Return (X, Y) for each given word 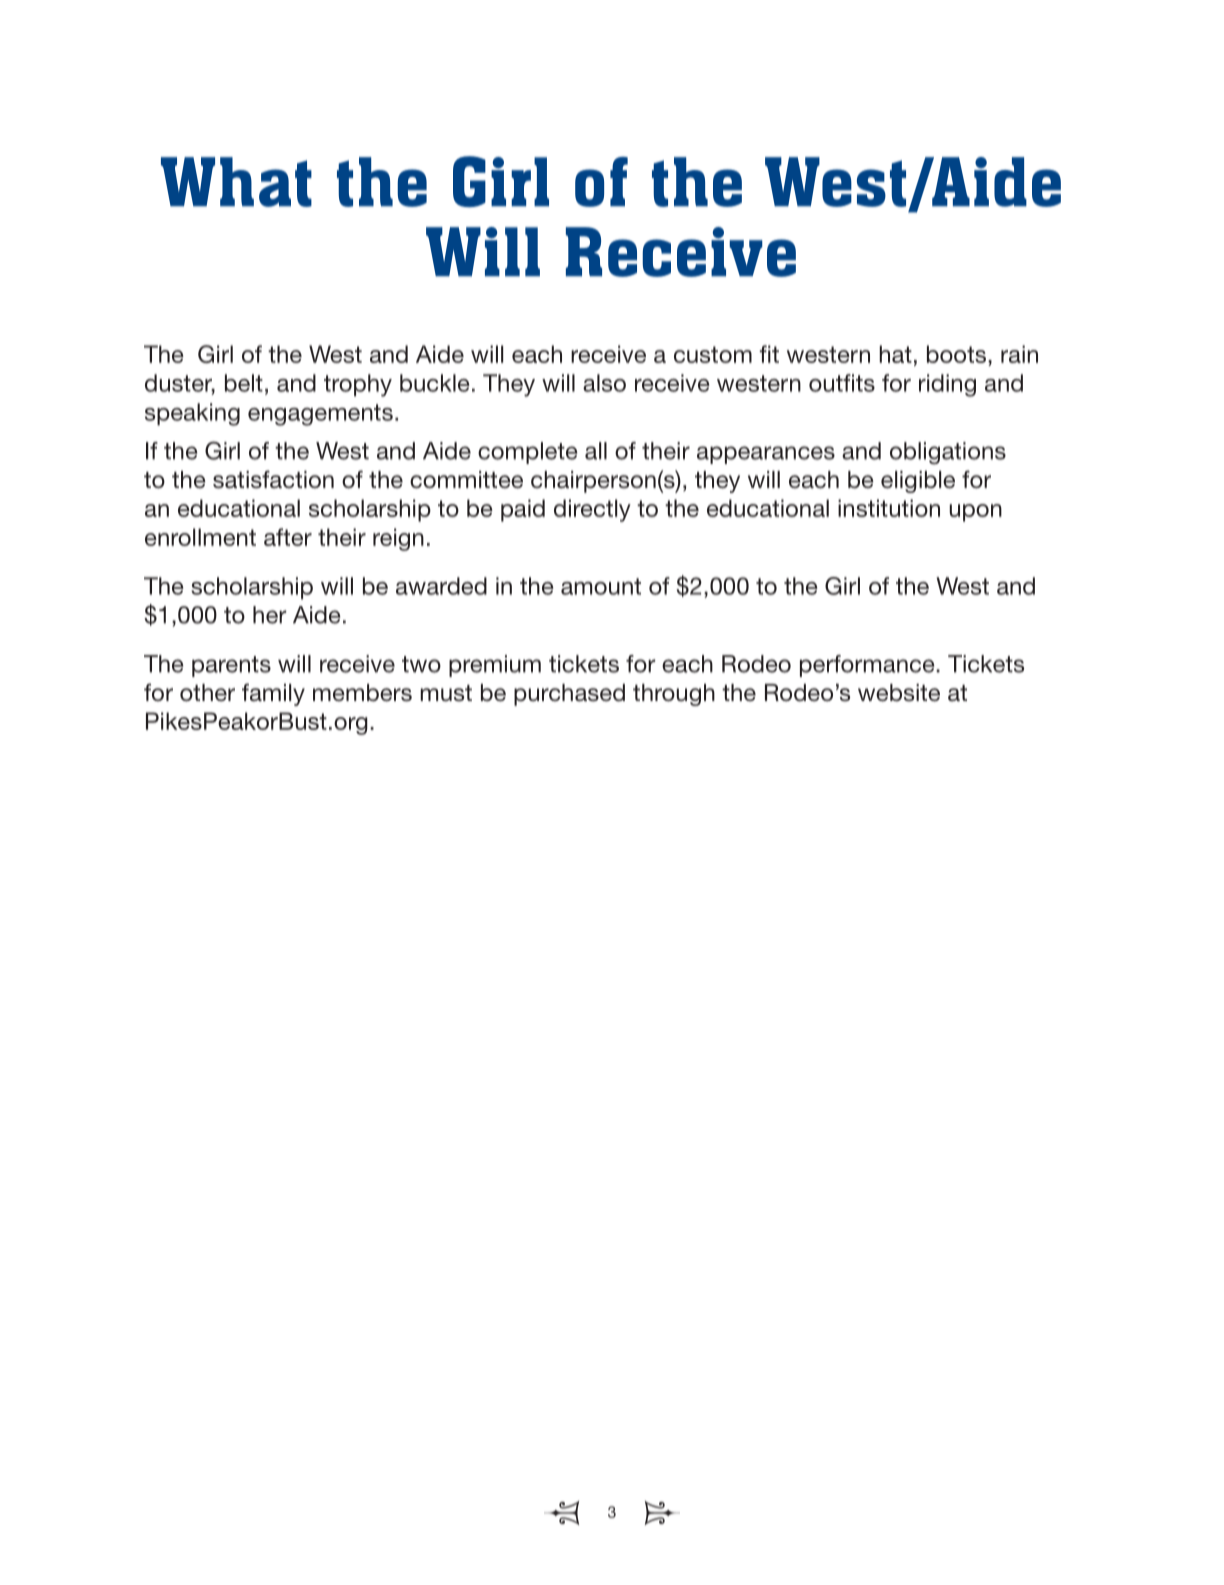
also (604, 383)
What (236, 182)
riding (947, 385)
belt (244, 383)
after (288, 537)
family (273, 694)
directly (592, 510)
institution (889, 508)
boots (956, 354)
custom (713, 354)
